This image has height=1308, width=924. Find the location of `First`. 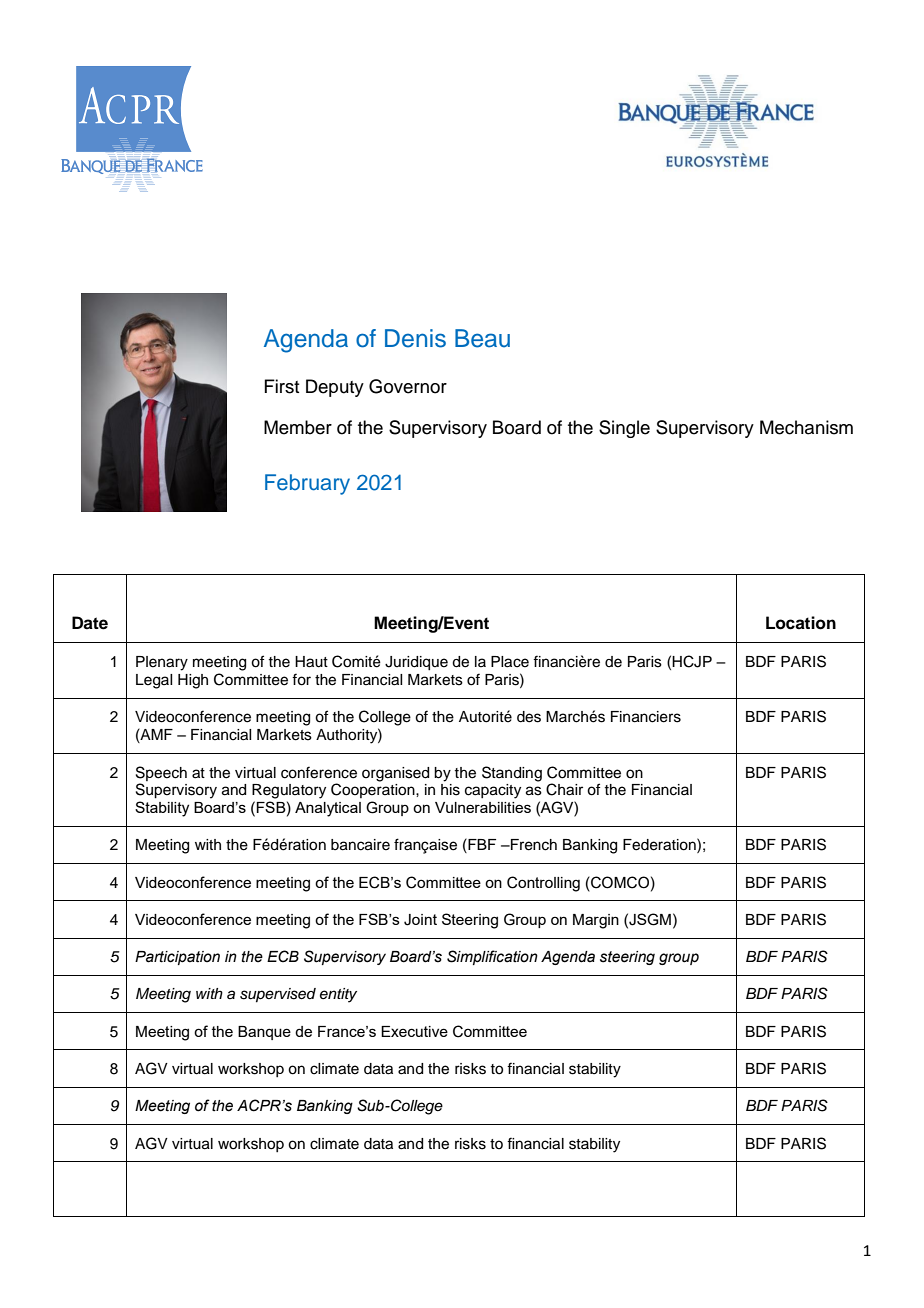

First is located at coordinates (281, 386).
